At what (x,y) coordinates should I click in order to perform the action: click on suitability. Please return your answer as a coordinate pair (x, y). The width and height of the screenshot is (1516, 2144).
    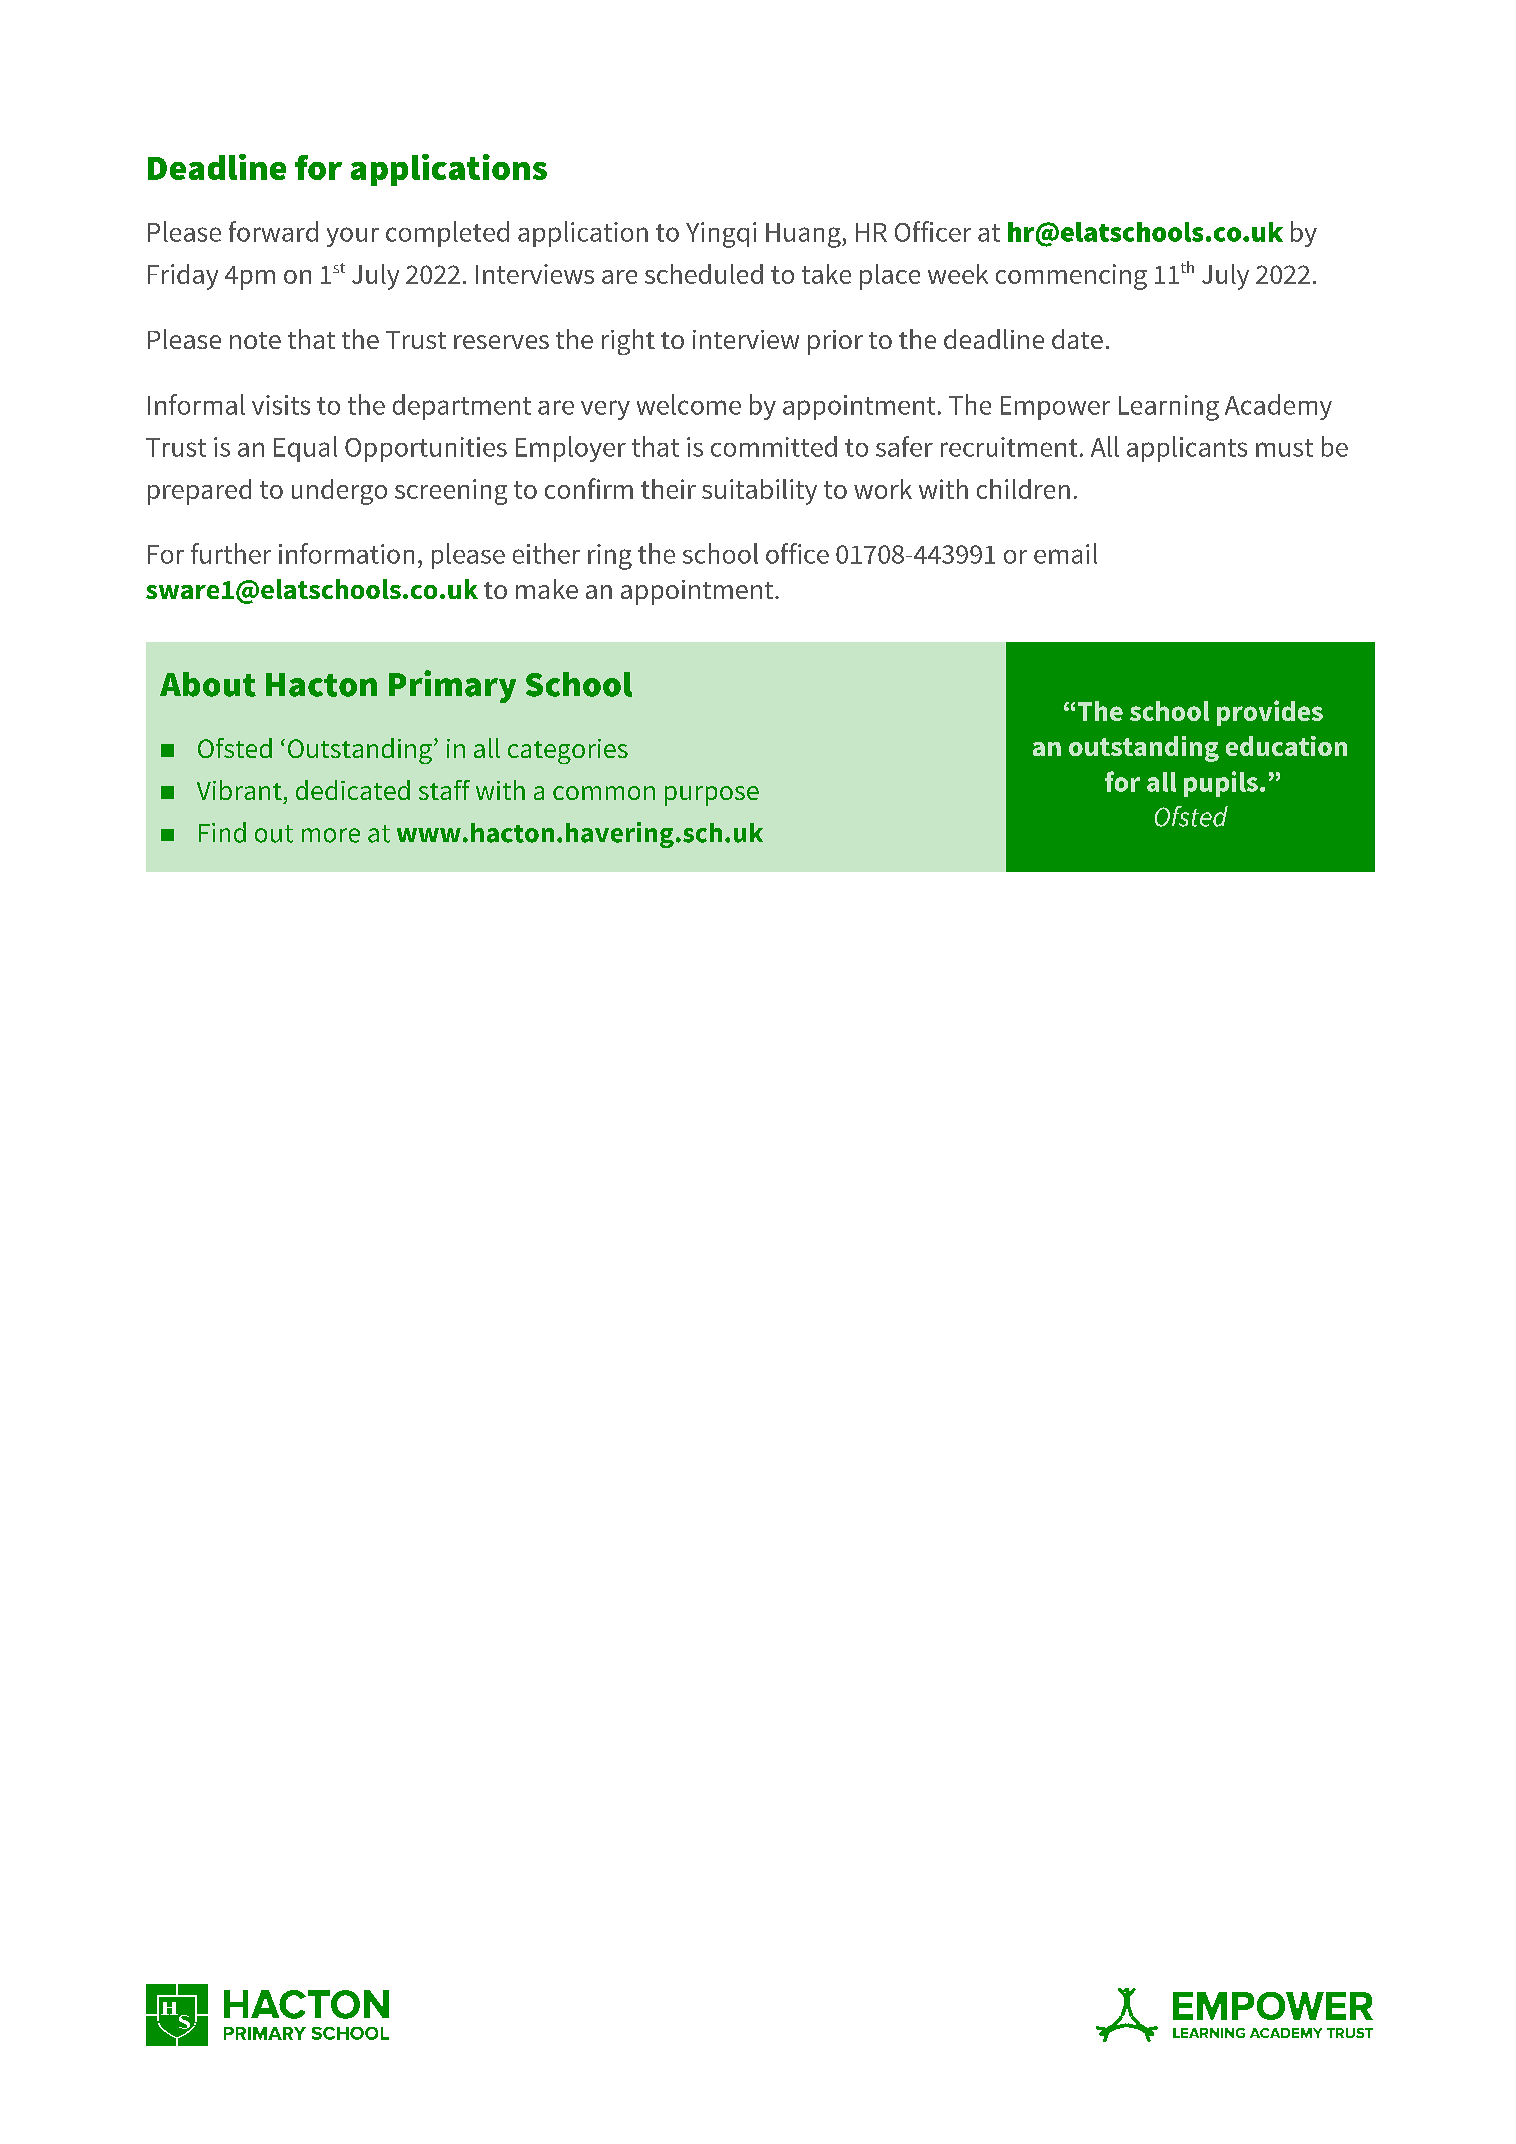
    Looking at the image, I should click on (759, 492).
